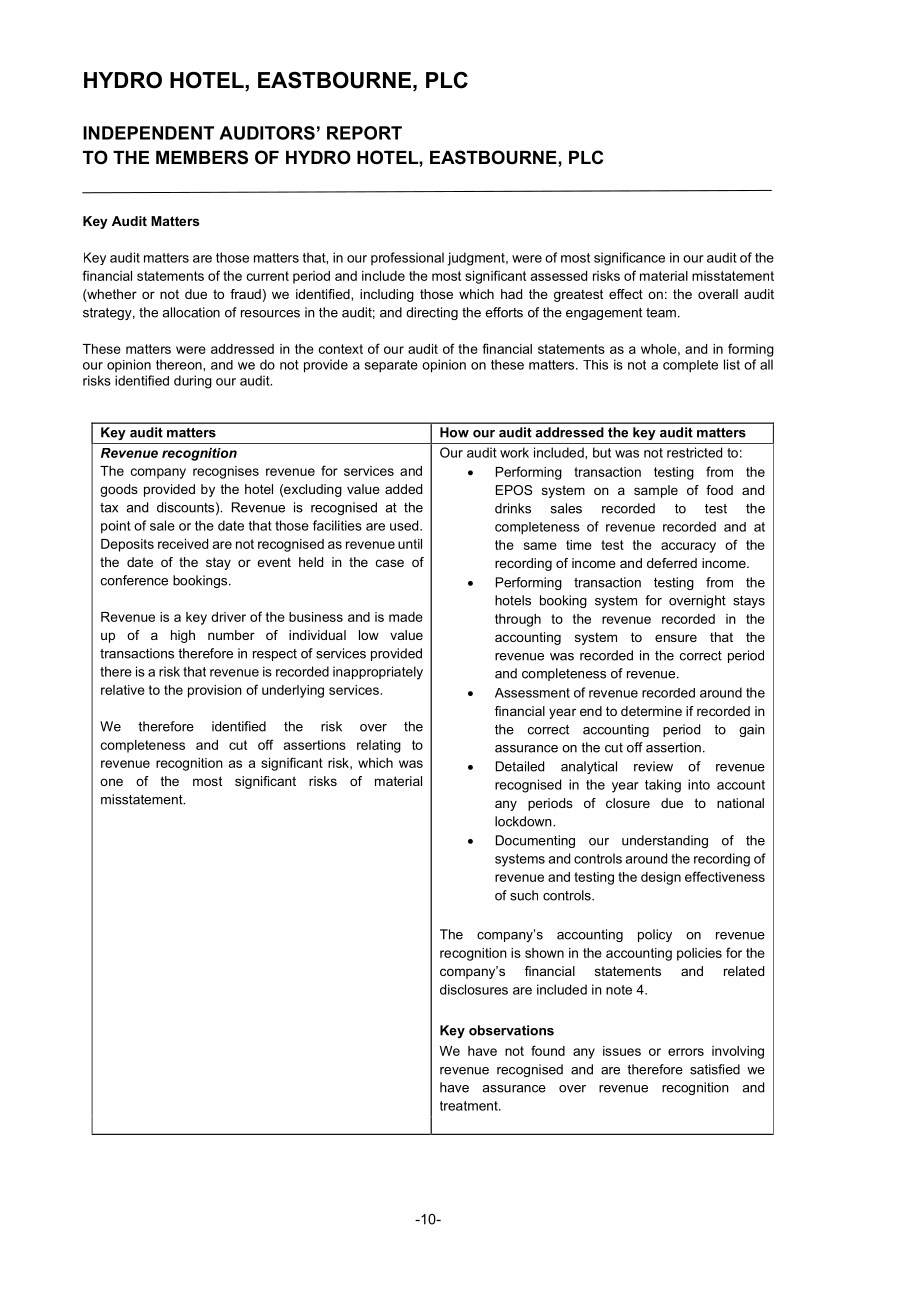 Image resolution: width=924 pixels, height=1308 pixels. Describe the element at coordinates (676, 638) in the image. I see `ensure` at that location.
